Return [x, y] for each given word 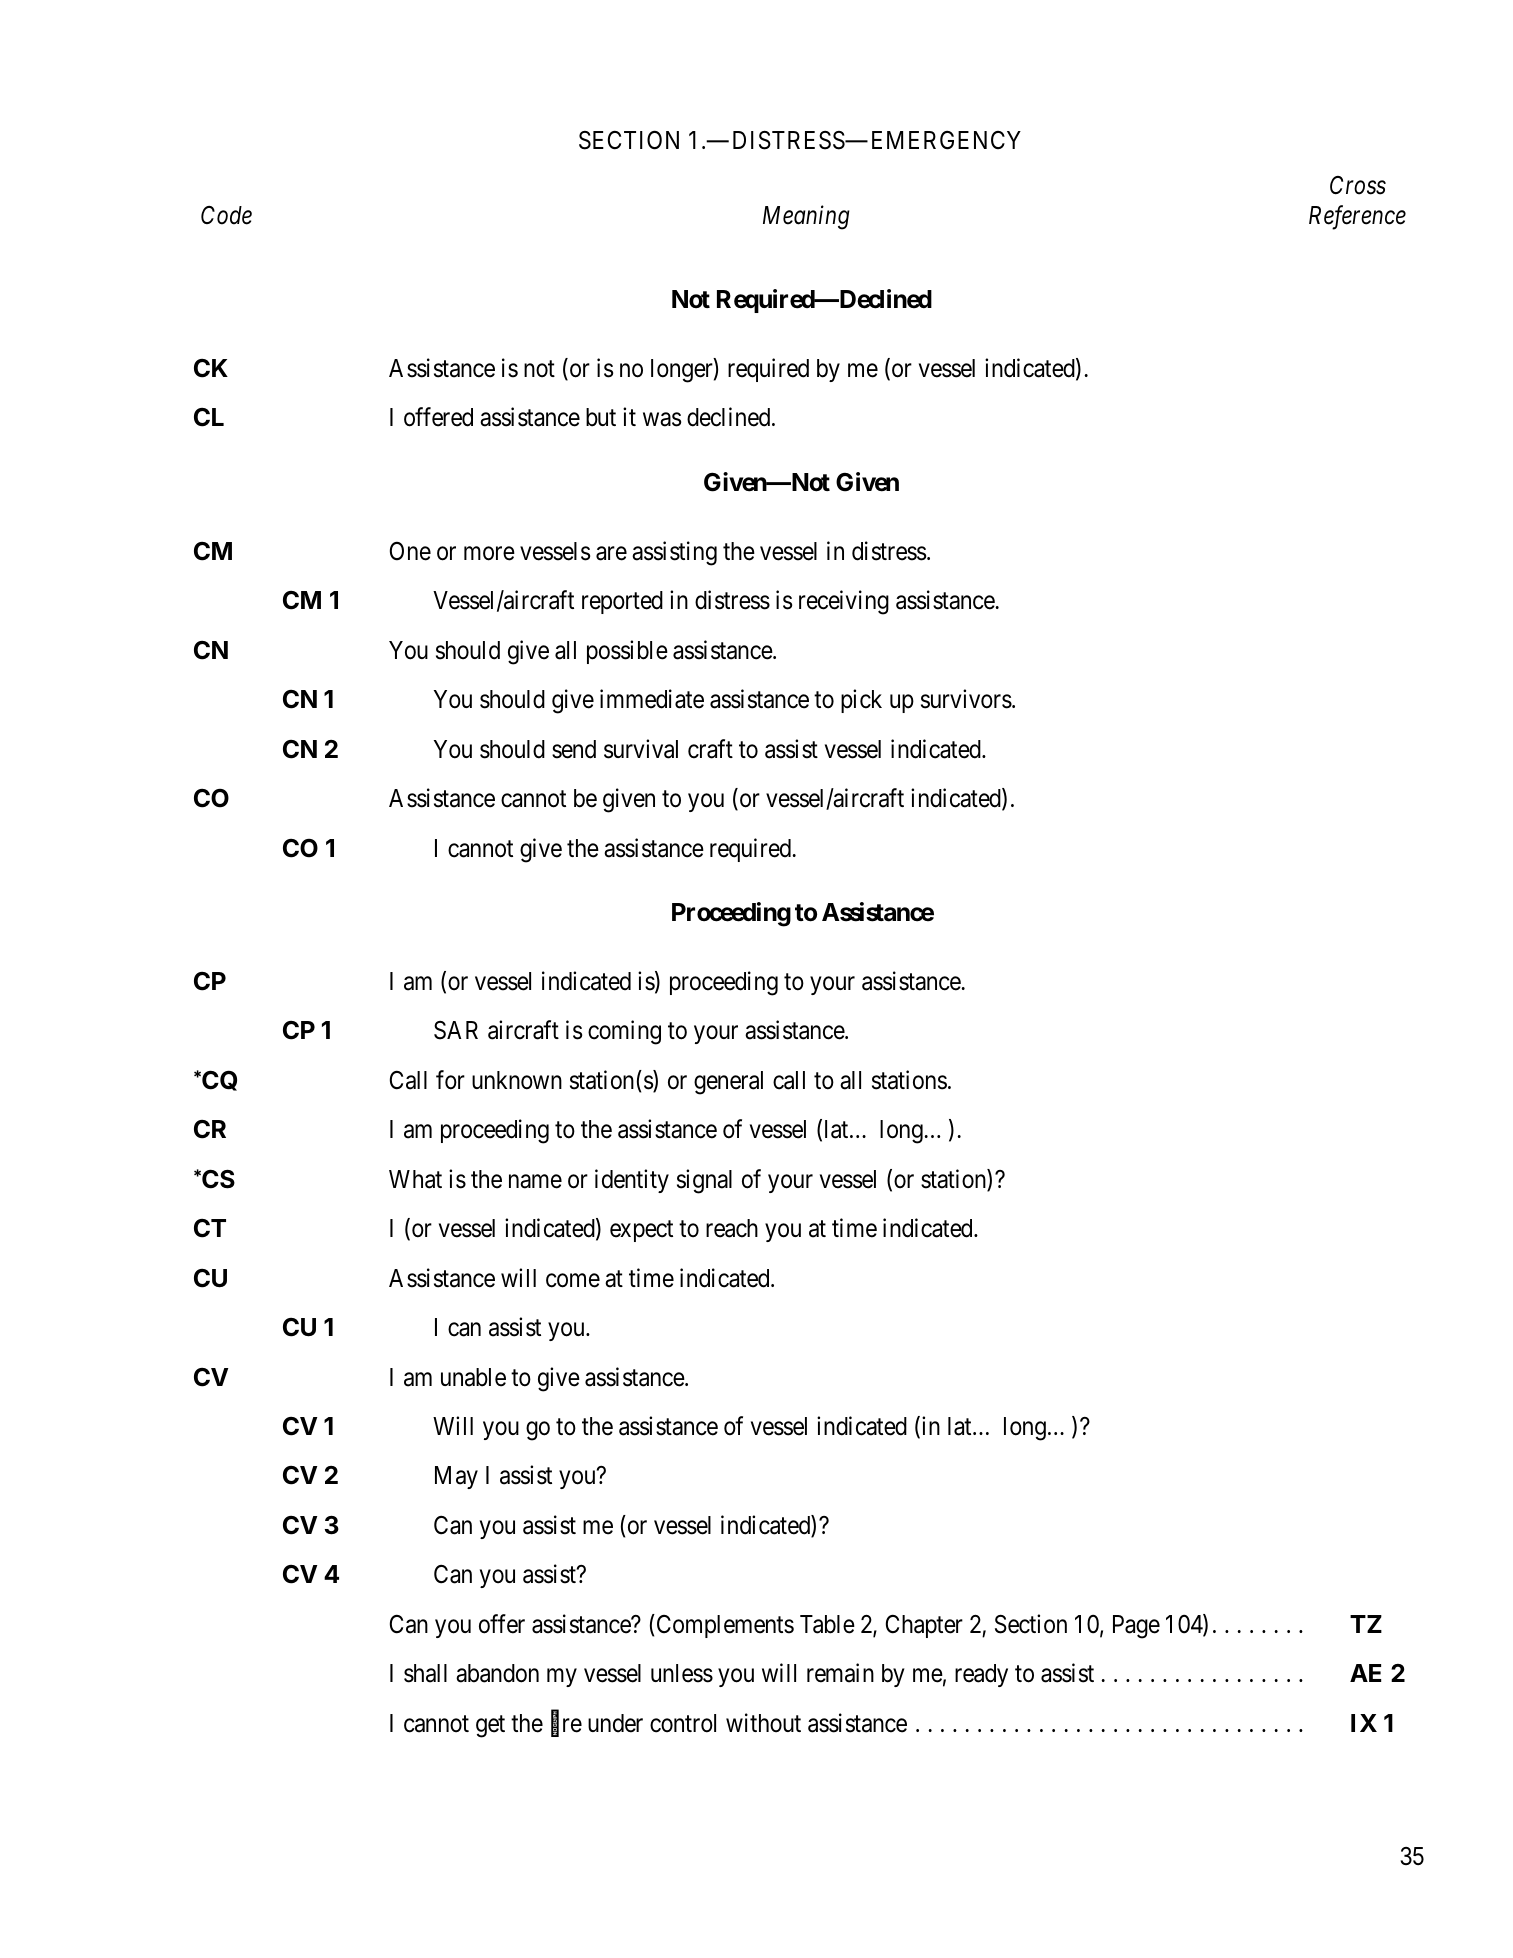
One [410, 551]
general [728, 1083]
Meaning [806, 218]
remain [840, 1673]
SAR [456, 1030]
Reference [1357, 217]
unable [473, 1377]
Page [1136, 1627]
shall [425, 1673]
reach [732, 1228]
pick [861, 701]
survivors [966, 699]
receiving [844, 602]
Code [226, 215]
